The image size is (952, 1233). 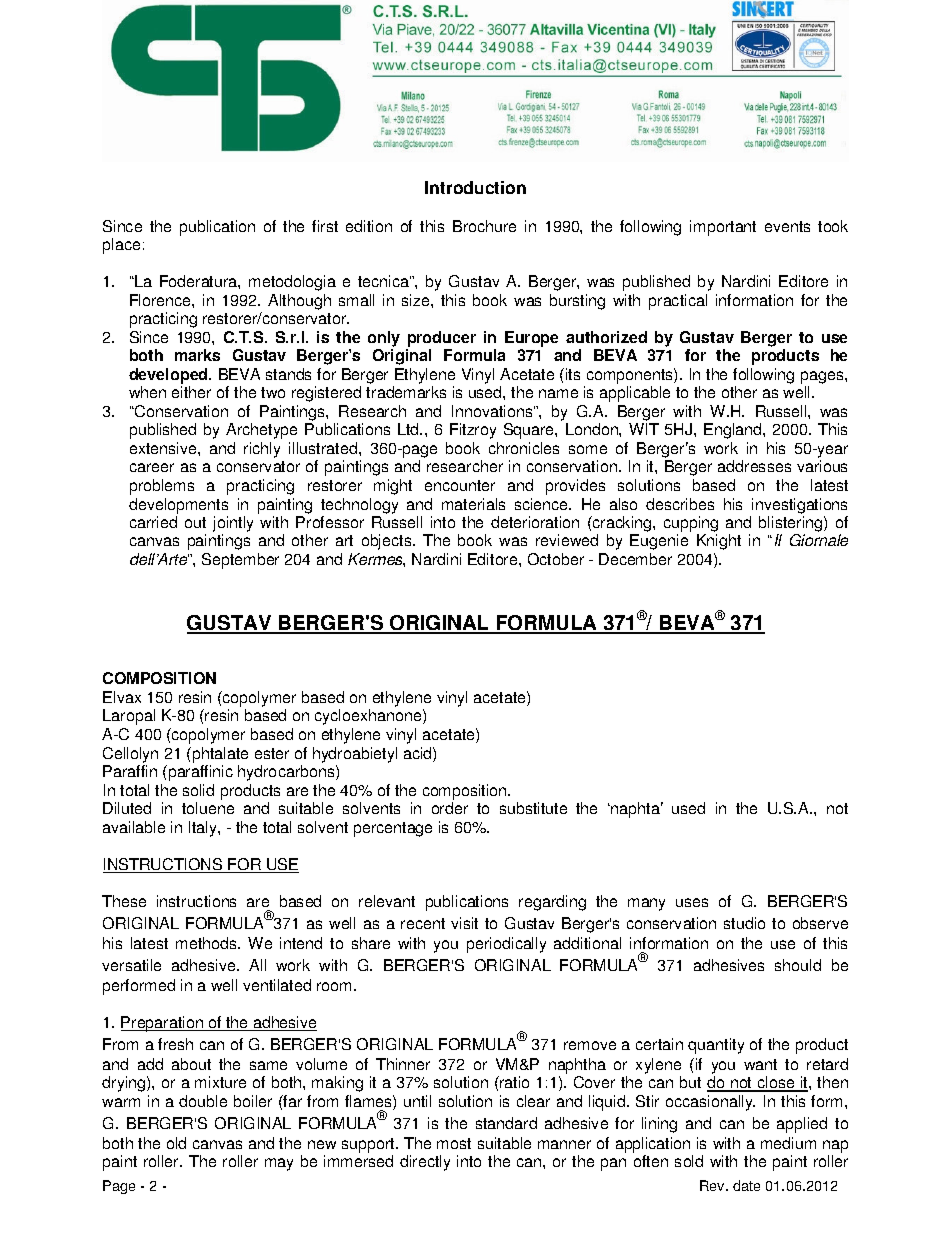 What do you see at coordinates (746, 1185) in the page?
I see `date` at bounding box center [746, 1185].
